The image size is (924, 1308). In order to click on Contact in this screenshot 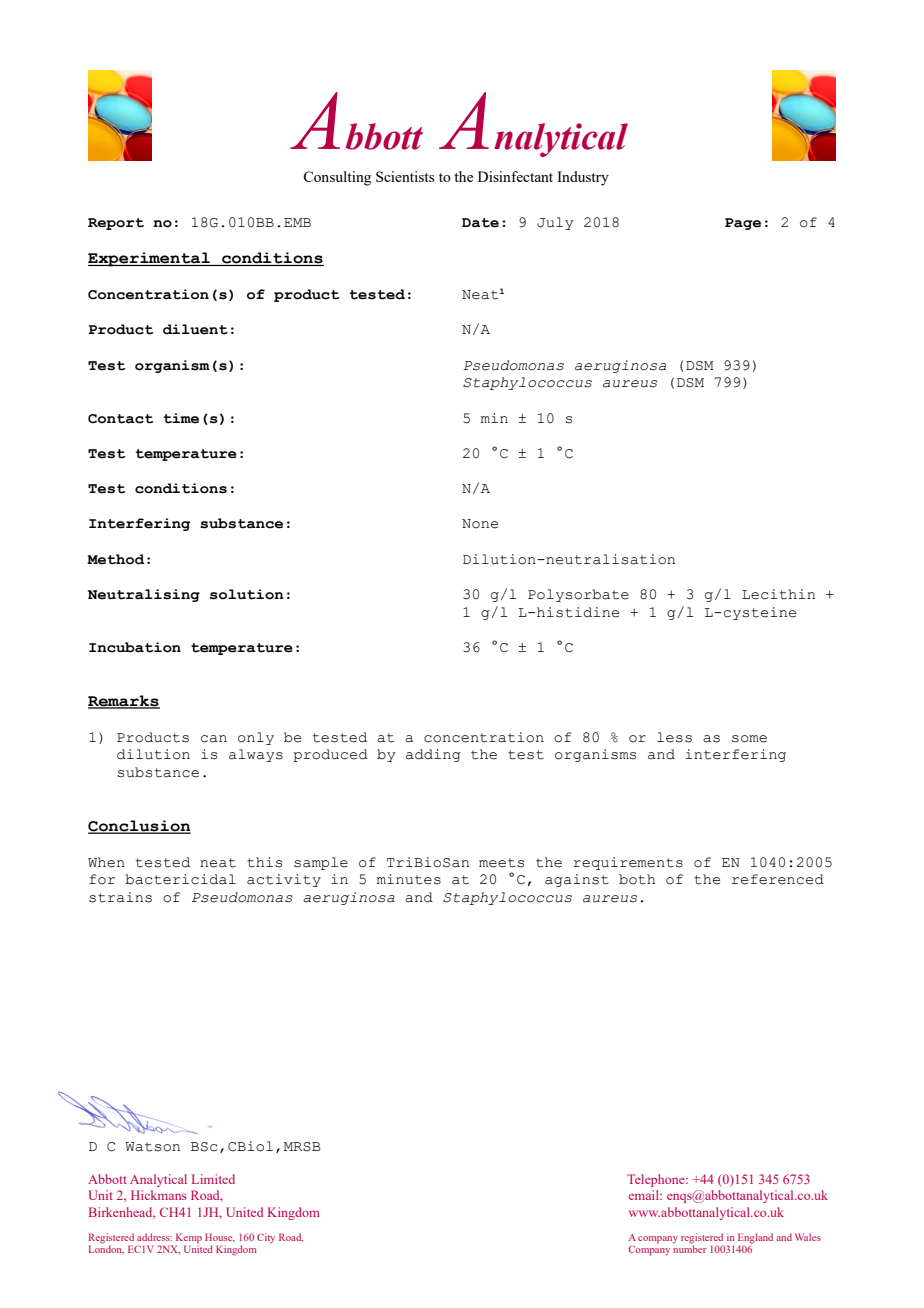, I will do `click(120, 419)`.
